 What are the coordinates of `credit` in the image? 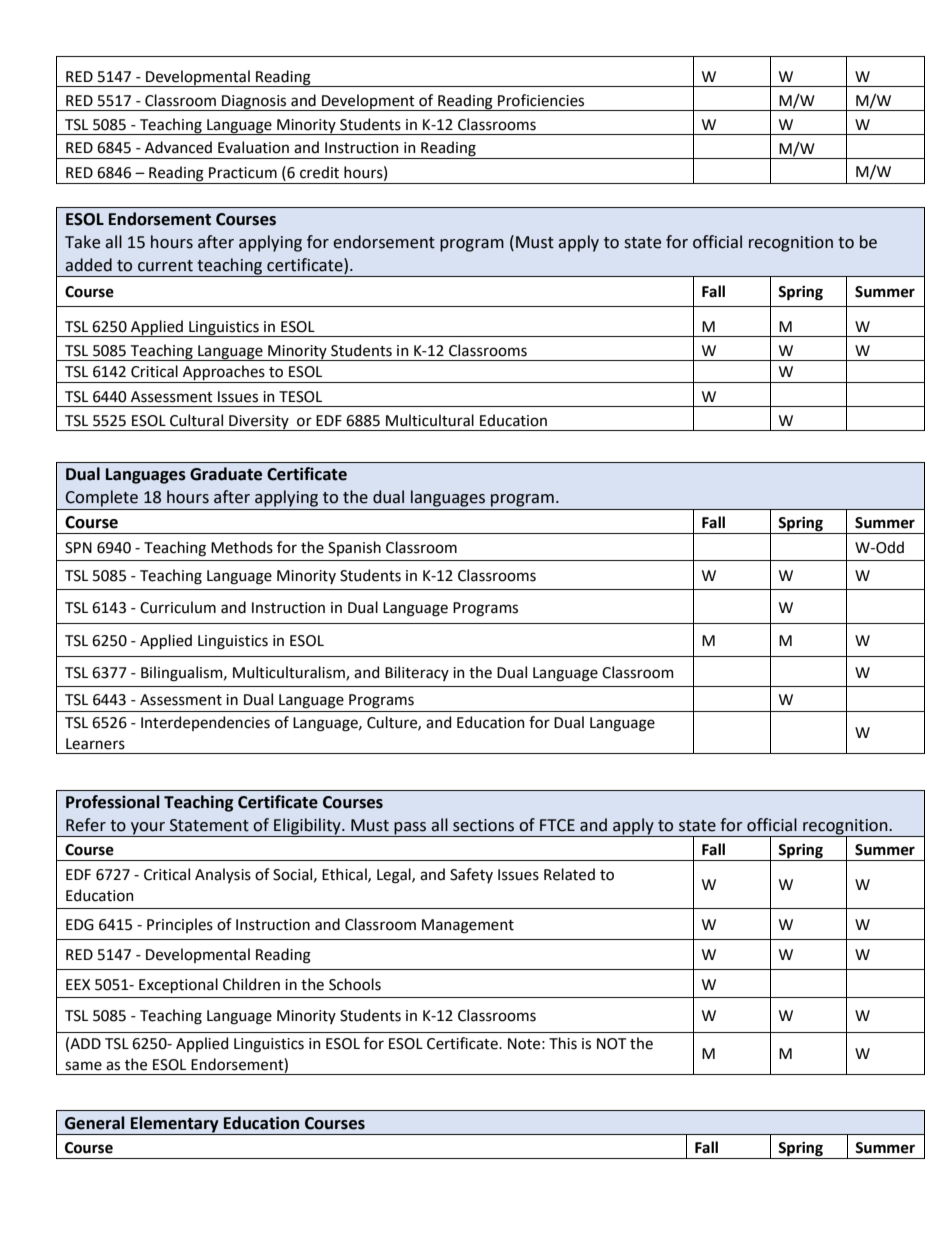 It's located at (319, 172).
